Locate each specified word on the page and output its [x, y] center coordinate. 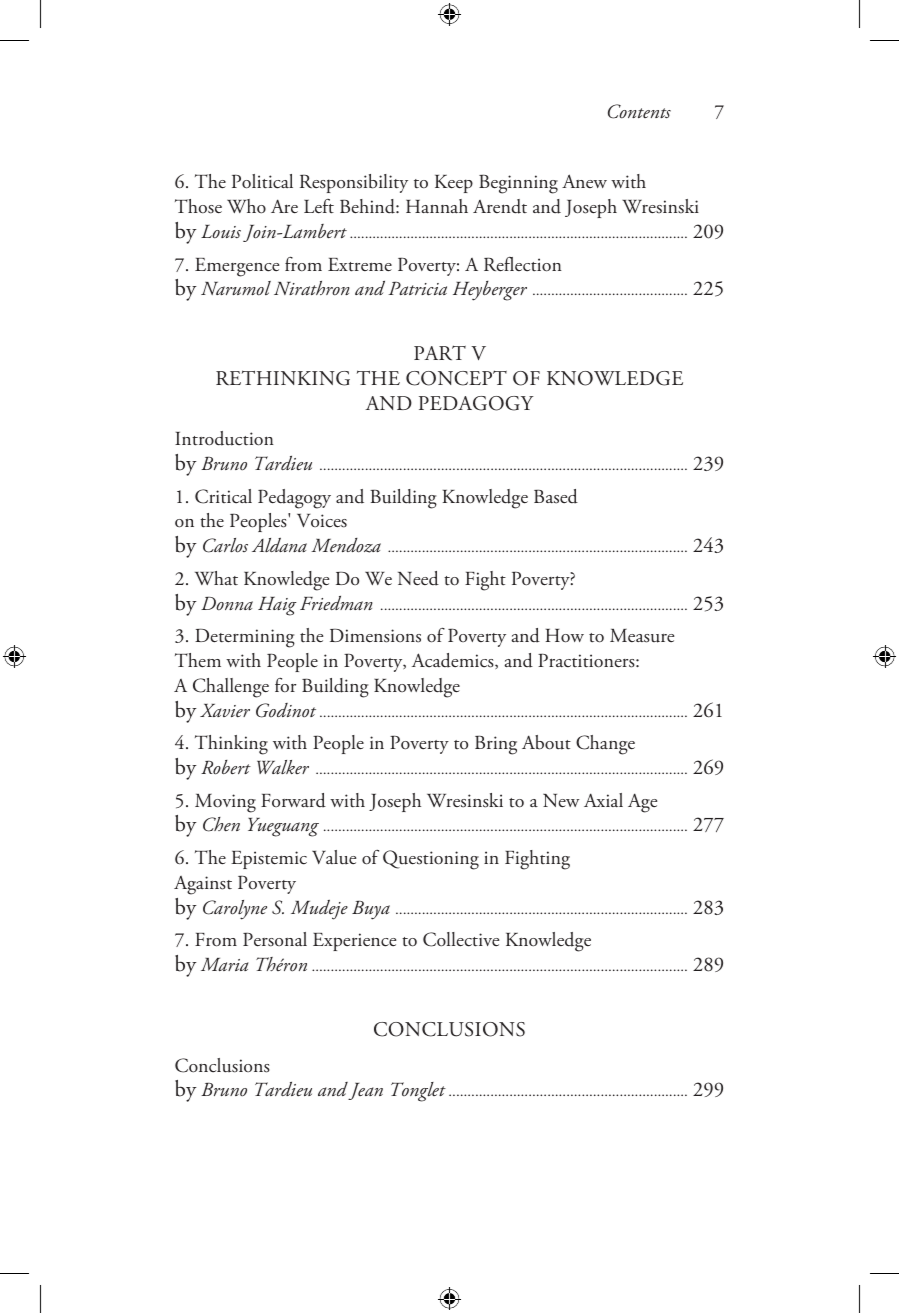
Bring [496, 745]
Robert [226, 767]
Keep [454, 184]
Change [605, 745]
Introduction [224, 438]
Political [262, 181]
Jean [365, 1091]
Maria [225, 964]
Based [556, 496]
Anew [584, 181]
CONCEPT [456, 378]
